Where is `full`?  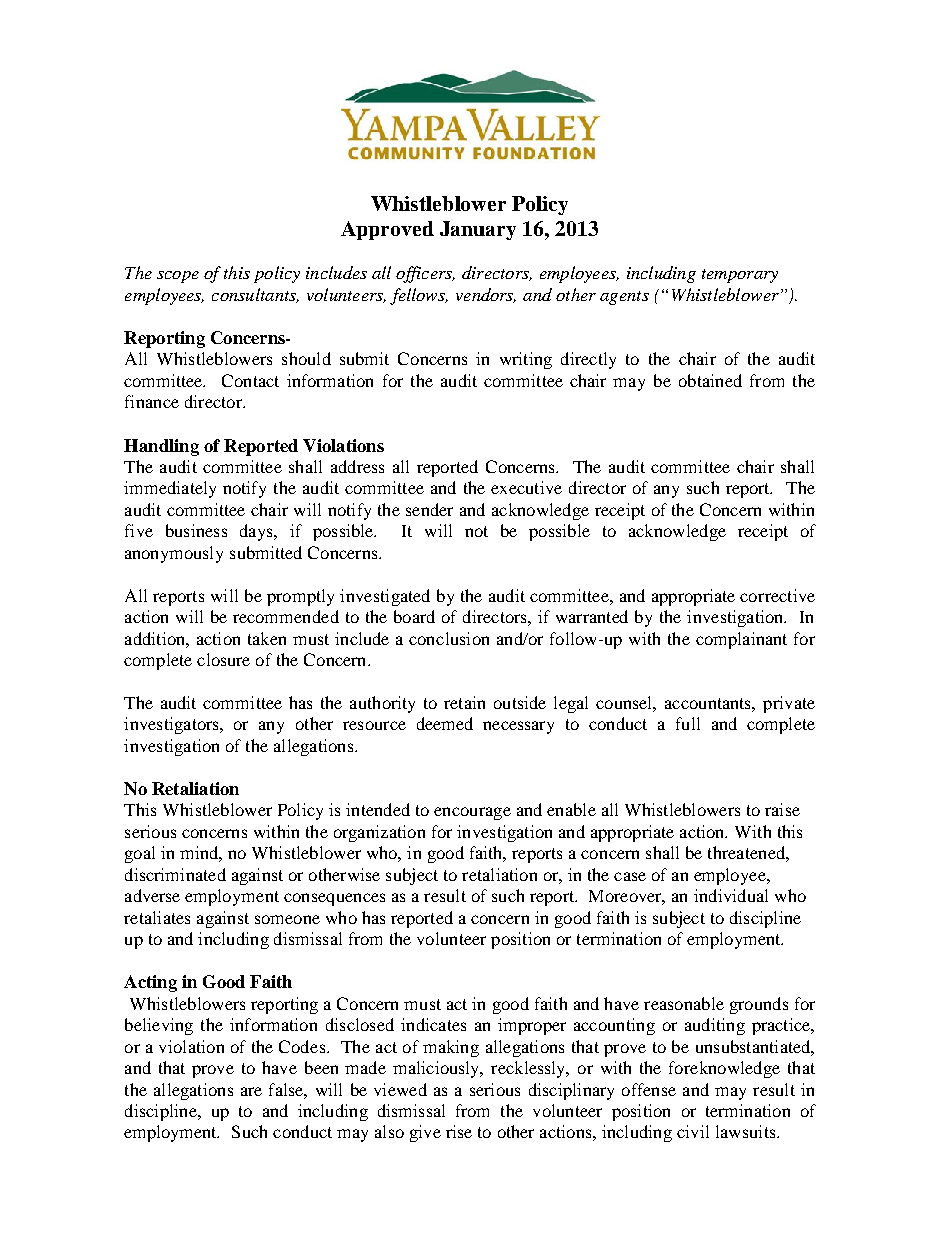 full is located at coordinates (688, 723).
